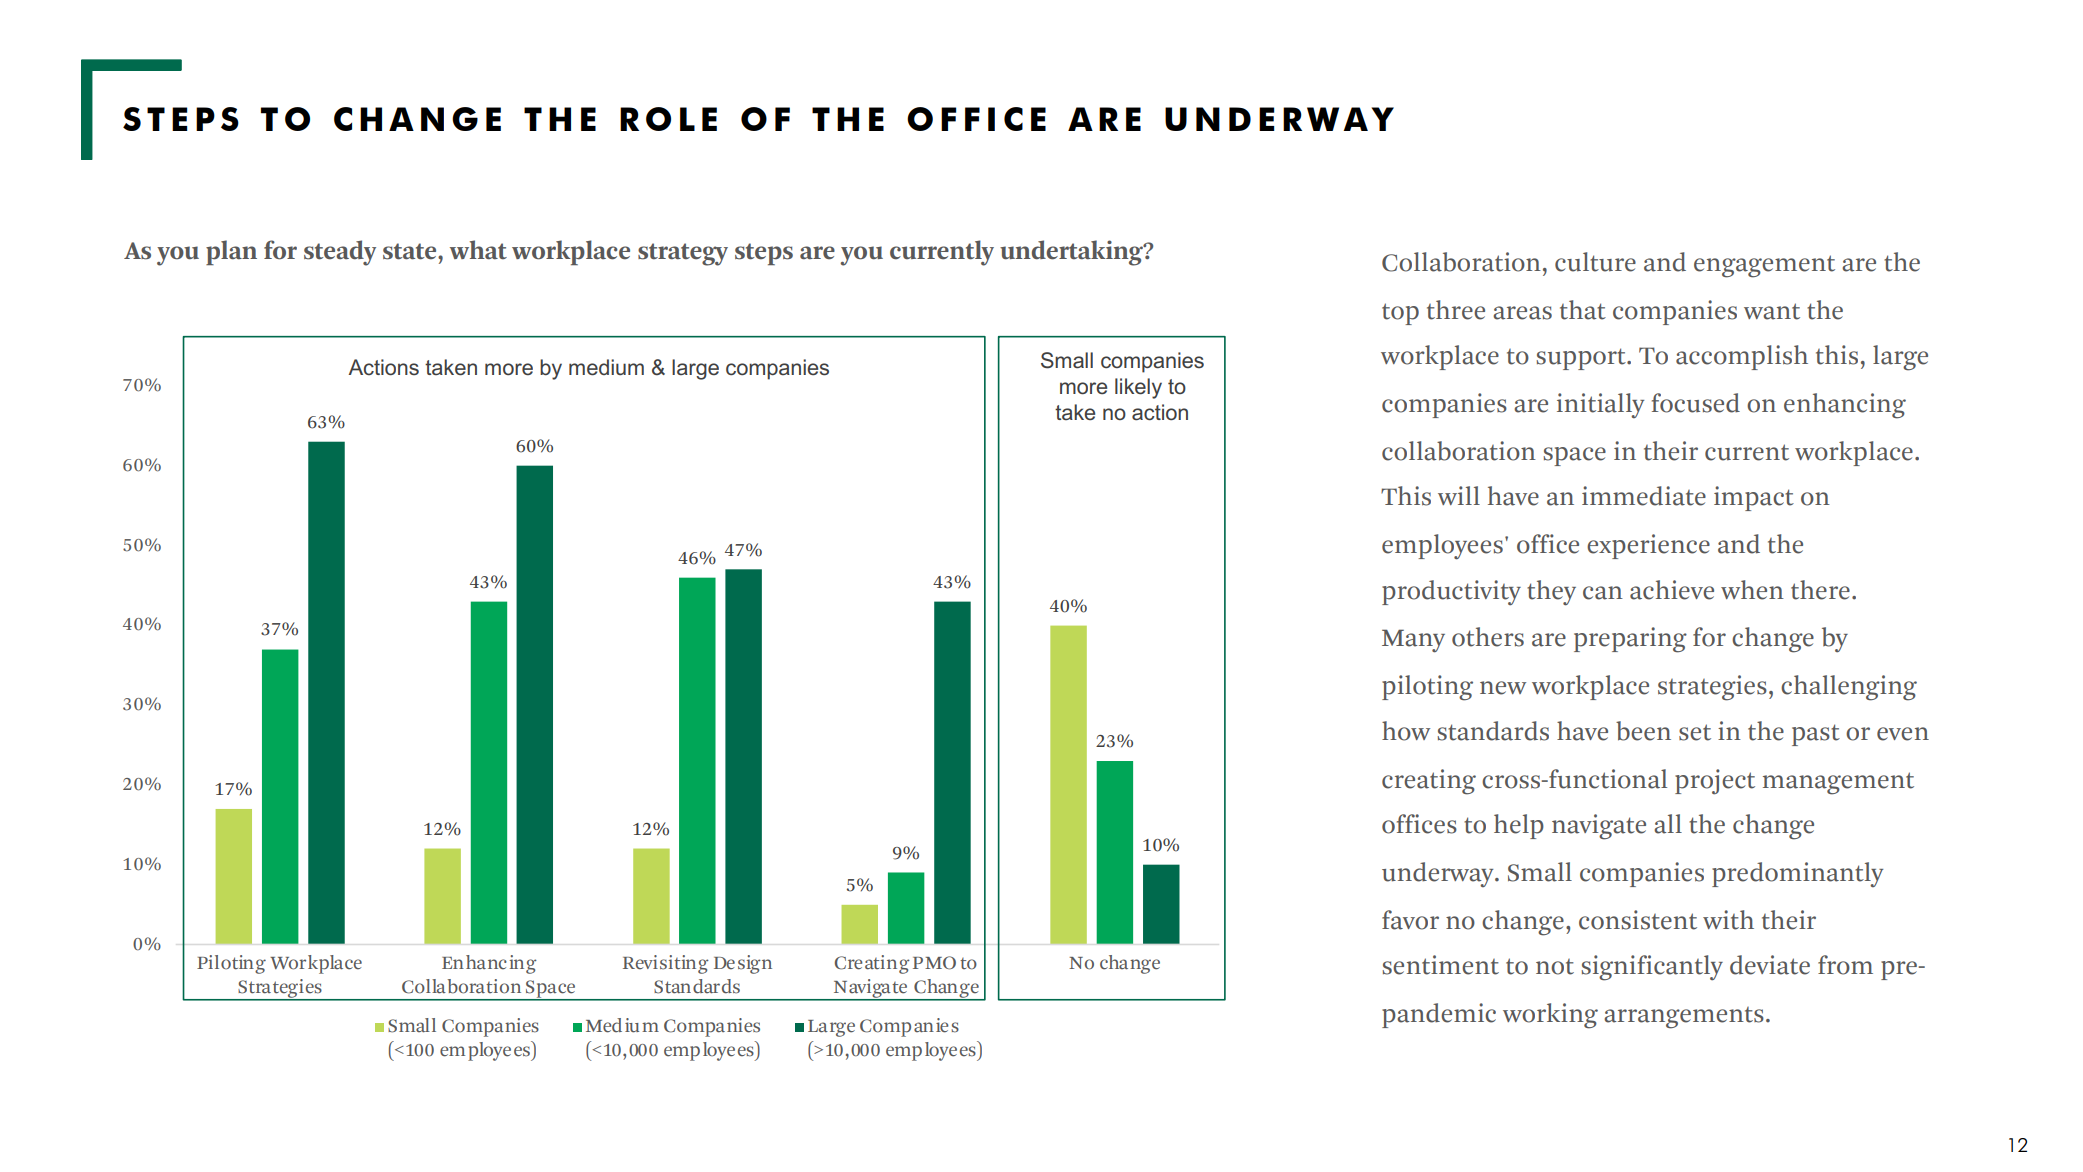 Image resolution: width=2083 pixels, height=1172 pixels. What do you see at coordinates (683, 254) in the document?
I see `strategy` at bounding box center [683, 254].
